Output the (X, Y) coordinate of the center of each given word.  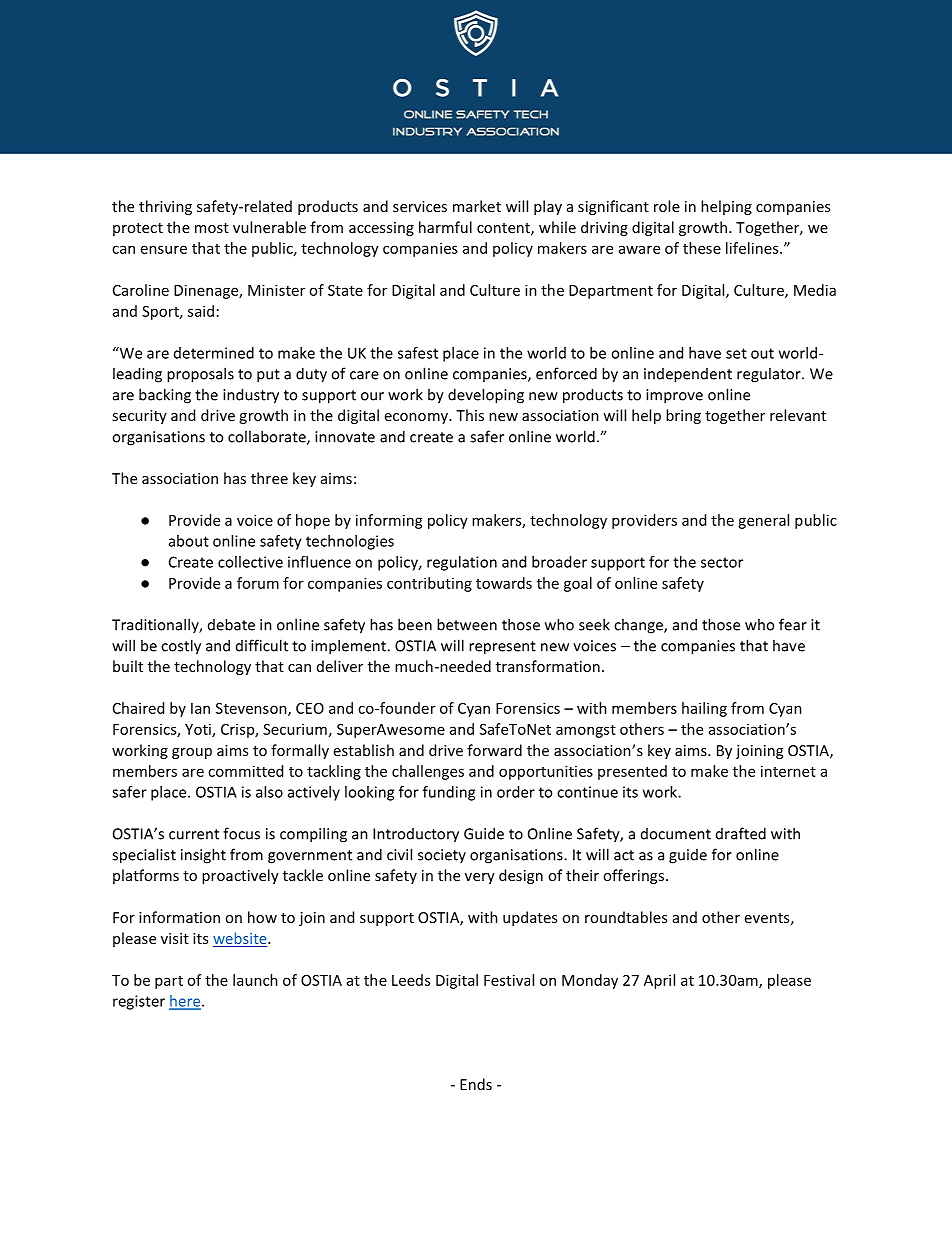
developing (486, 396)
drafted (741, 833)
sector (722, 562)
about (189, 541)
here (186, 1002)
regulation (462, 563)
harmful (445, 227)
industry (251, 396)
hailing (704, 709)
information (179, 917)
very (480, 878)
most (212, 228)
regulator (770, 375)
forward (494, 750)
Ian (200, 708)
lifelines (753, 248)
